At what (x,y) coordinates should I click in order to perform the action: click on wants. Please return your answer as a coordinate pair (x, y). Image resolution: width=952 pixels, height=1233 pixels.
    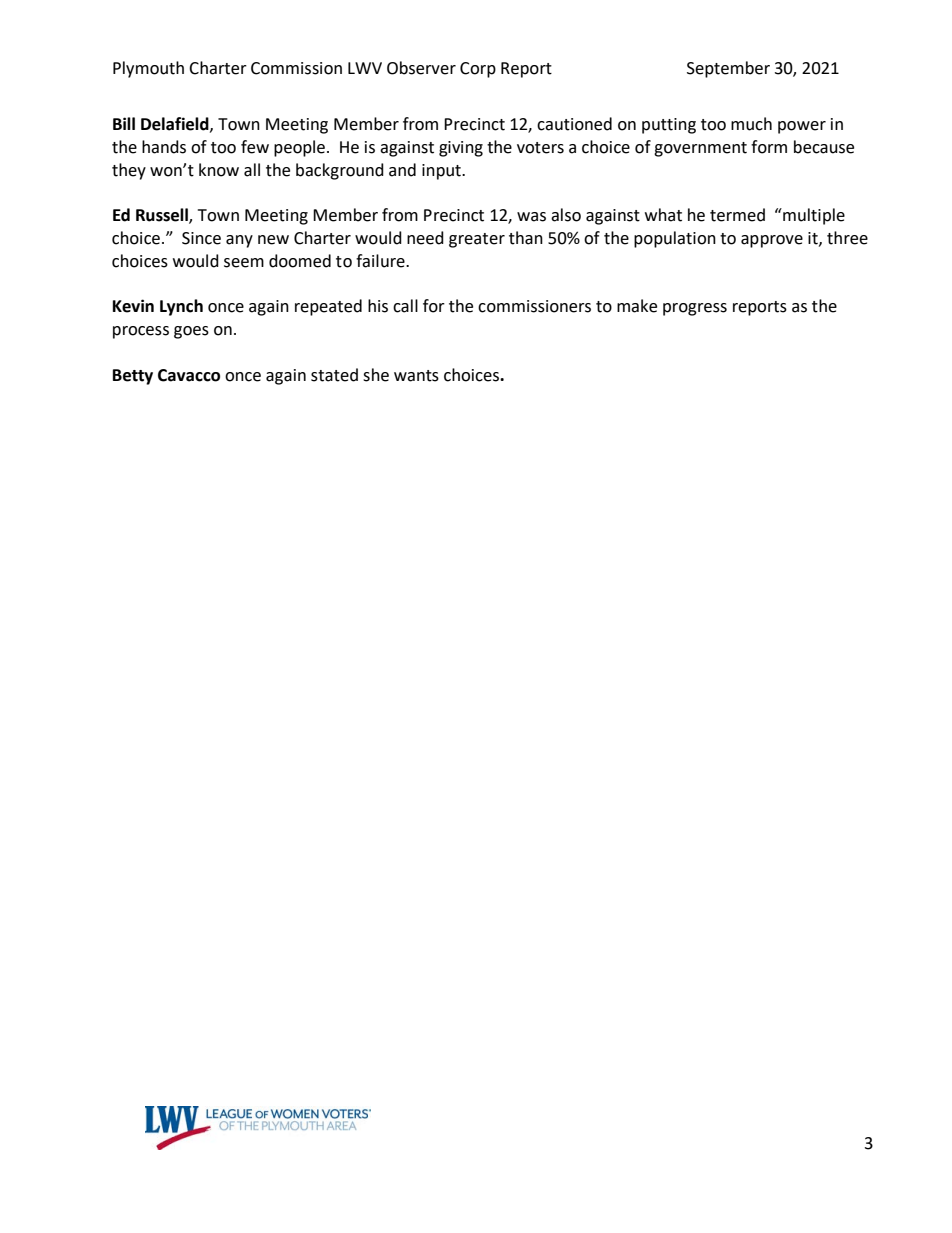
    Looking at the image, I should click on (416, 376).
